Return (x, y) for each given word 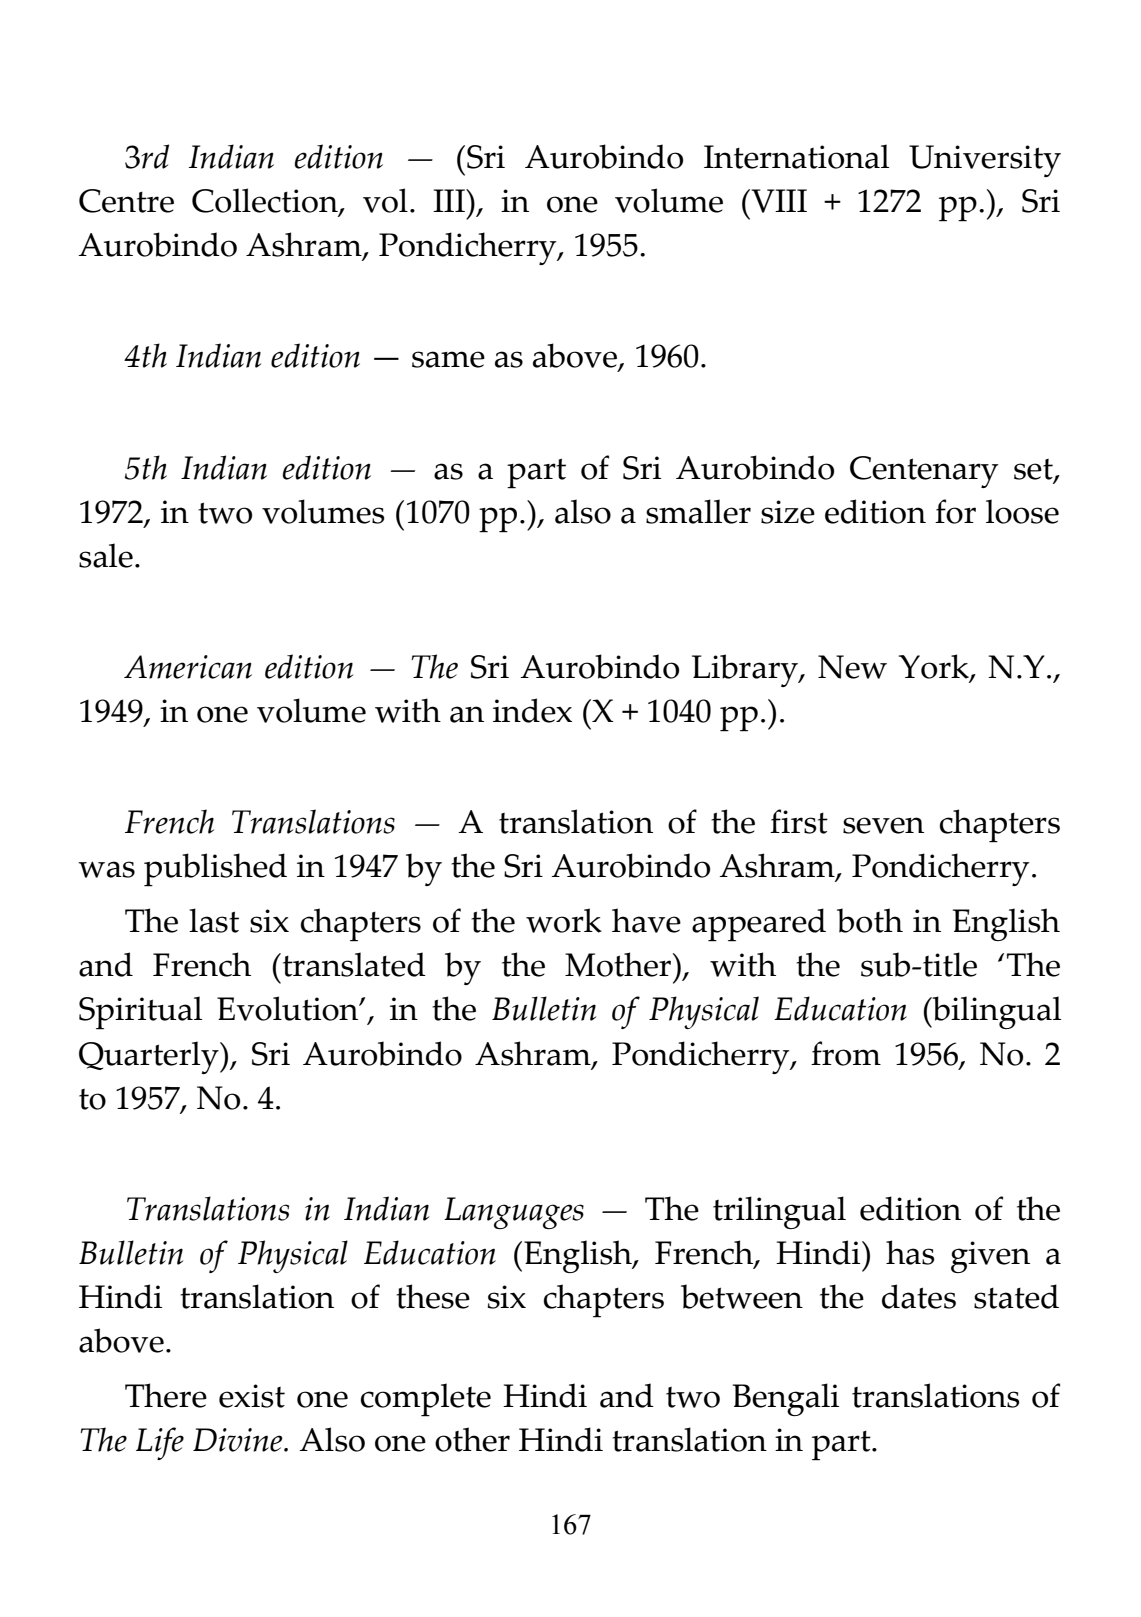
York (935, 667)
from (846, 1053)
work (564, 920)
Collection (266, 202)
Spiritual (140, 1013)
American (188, 667)
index (532, 710)
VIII (778, 201)
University (985, 161)
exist (252, 1396)
